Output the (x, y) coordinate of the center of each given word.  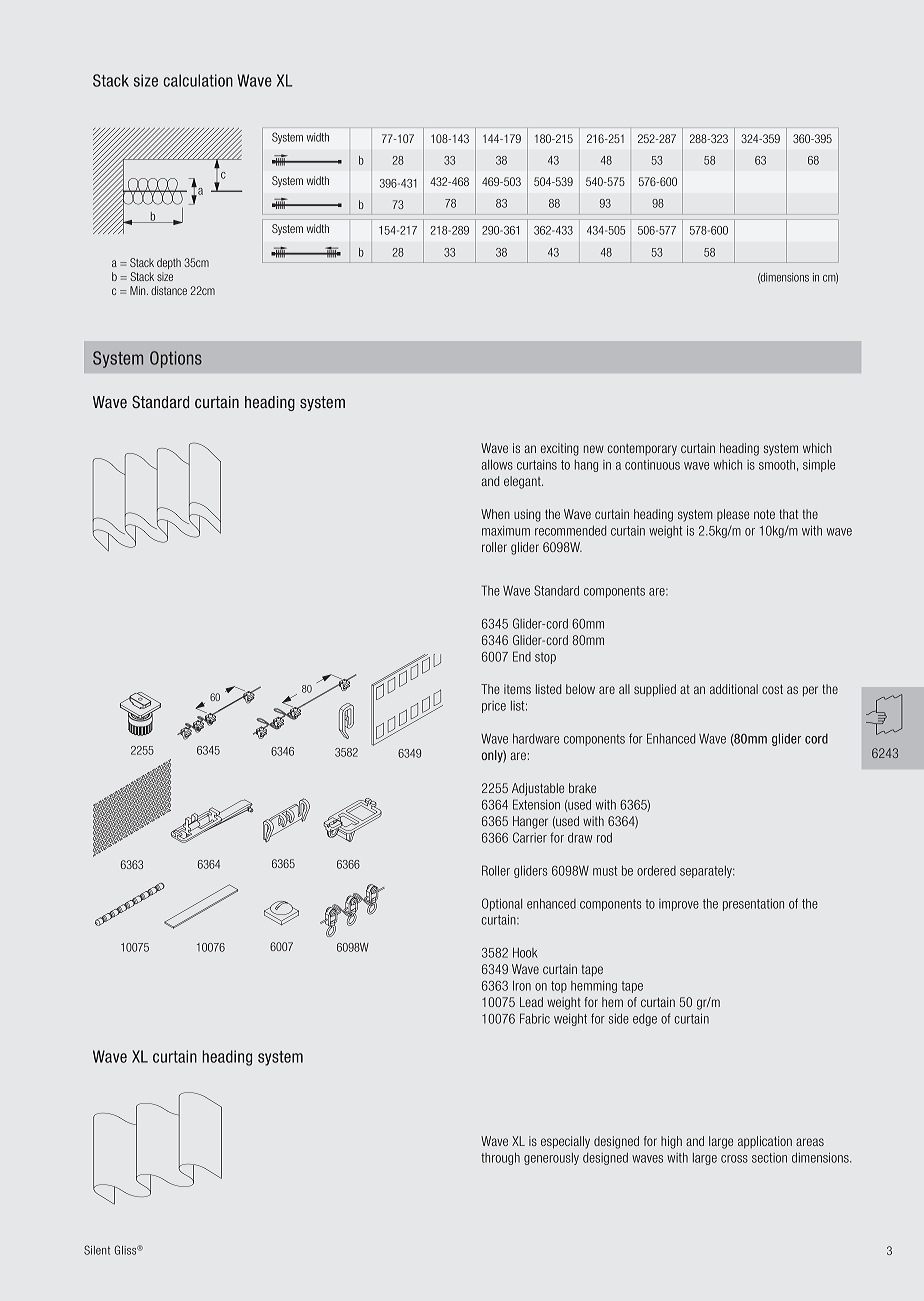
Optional (502, 904)
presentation (753, 905)
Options (176, 359)
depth (169, 263)
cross (734, 1159)
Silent (97, 1250)
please (733, 515)
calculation (198, 80)
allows (497, 465)
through (500, 1159)
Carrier (530, 837)
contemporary (642, 450)
